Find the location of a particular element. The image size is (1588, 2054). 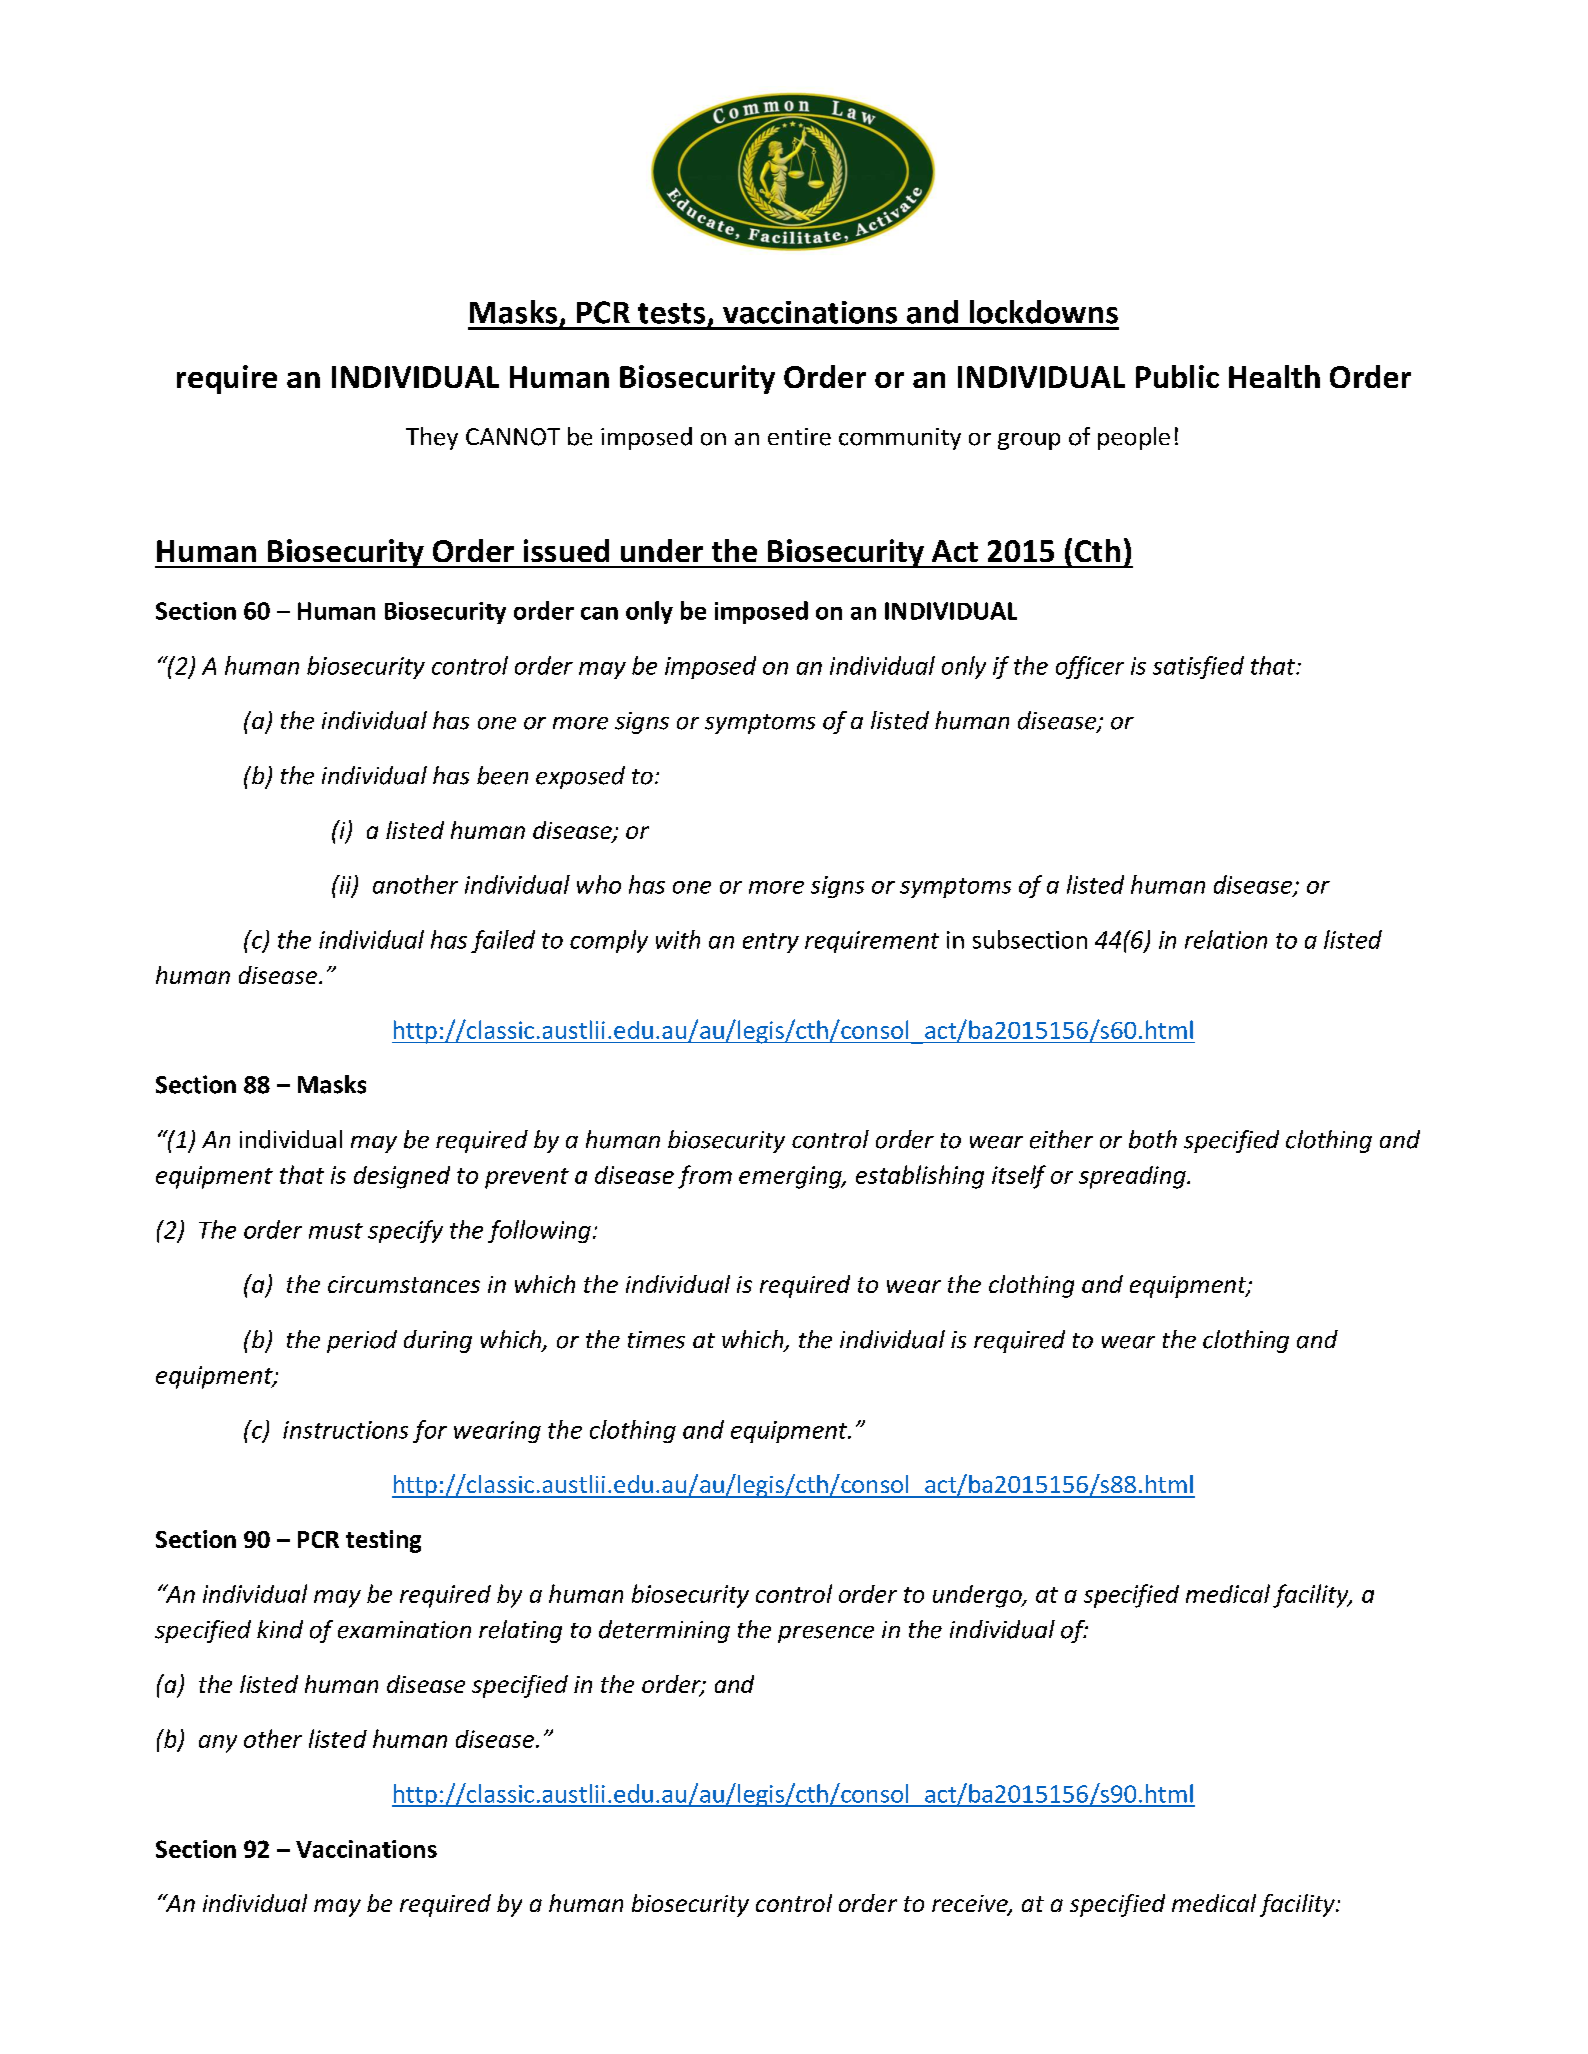

from is located at coordinates (705, 1177).
